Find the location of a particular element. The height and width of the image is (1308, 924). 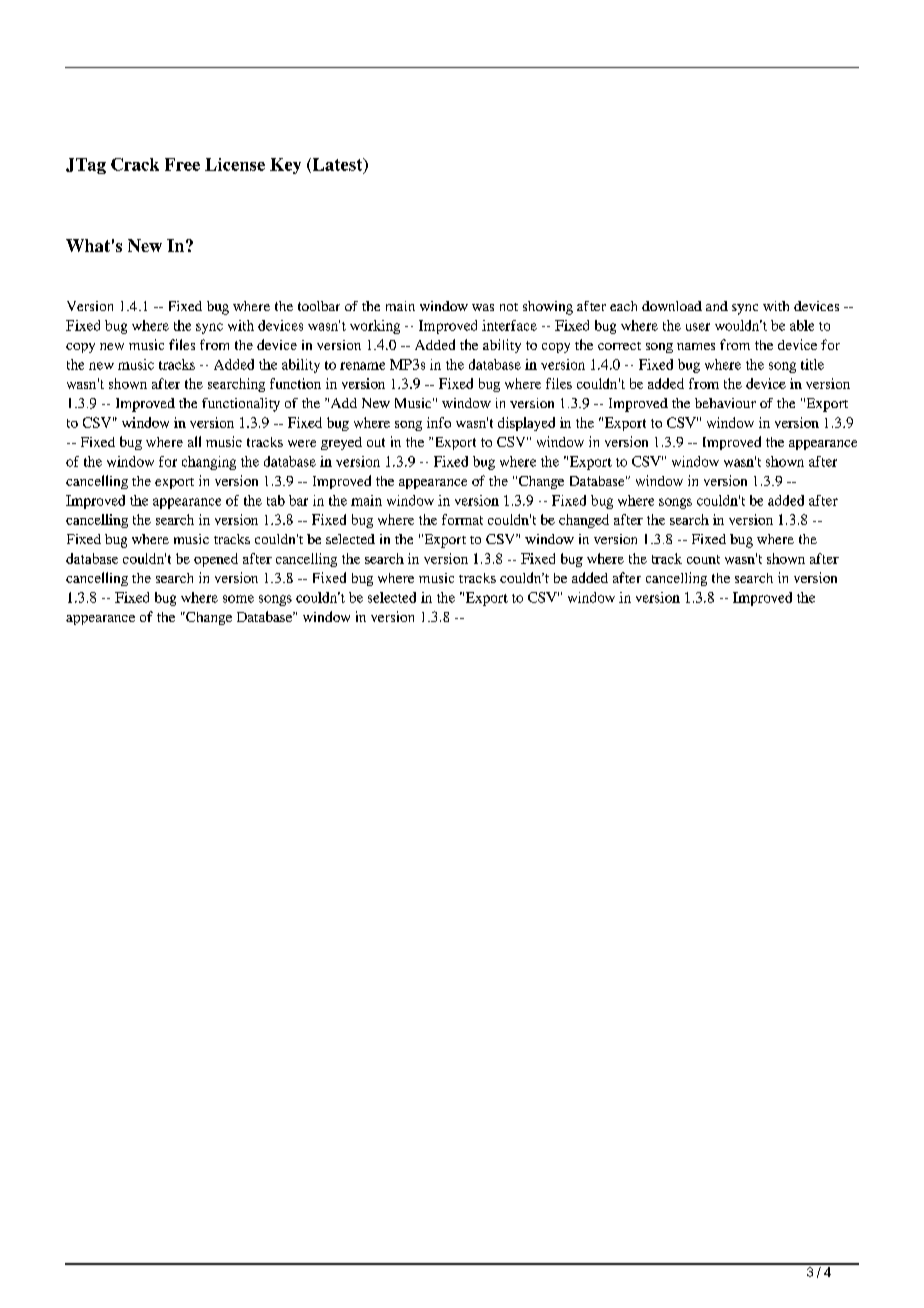

behaviour is located at coordinates (725, 403).
